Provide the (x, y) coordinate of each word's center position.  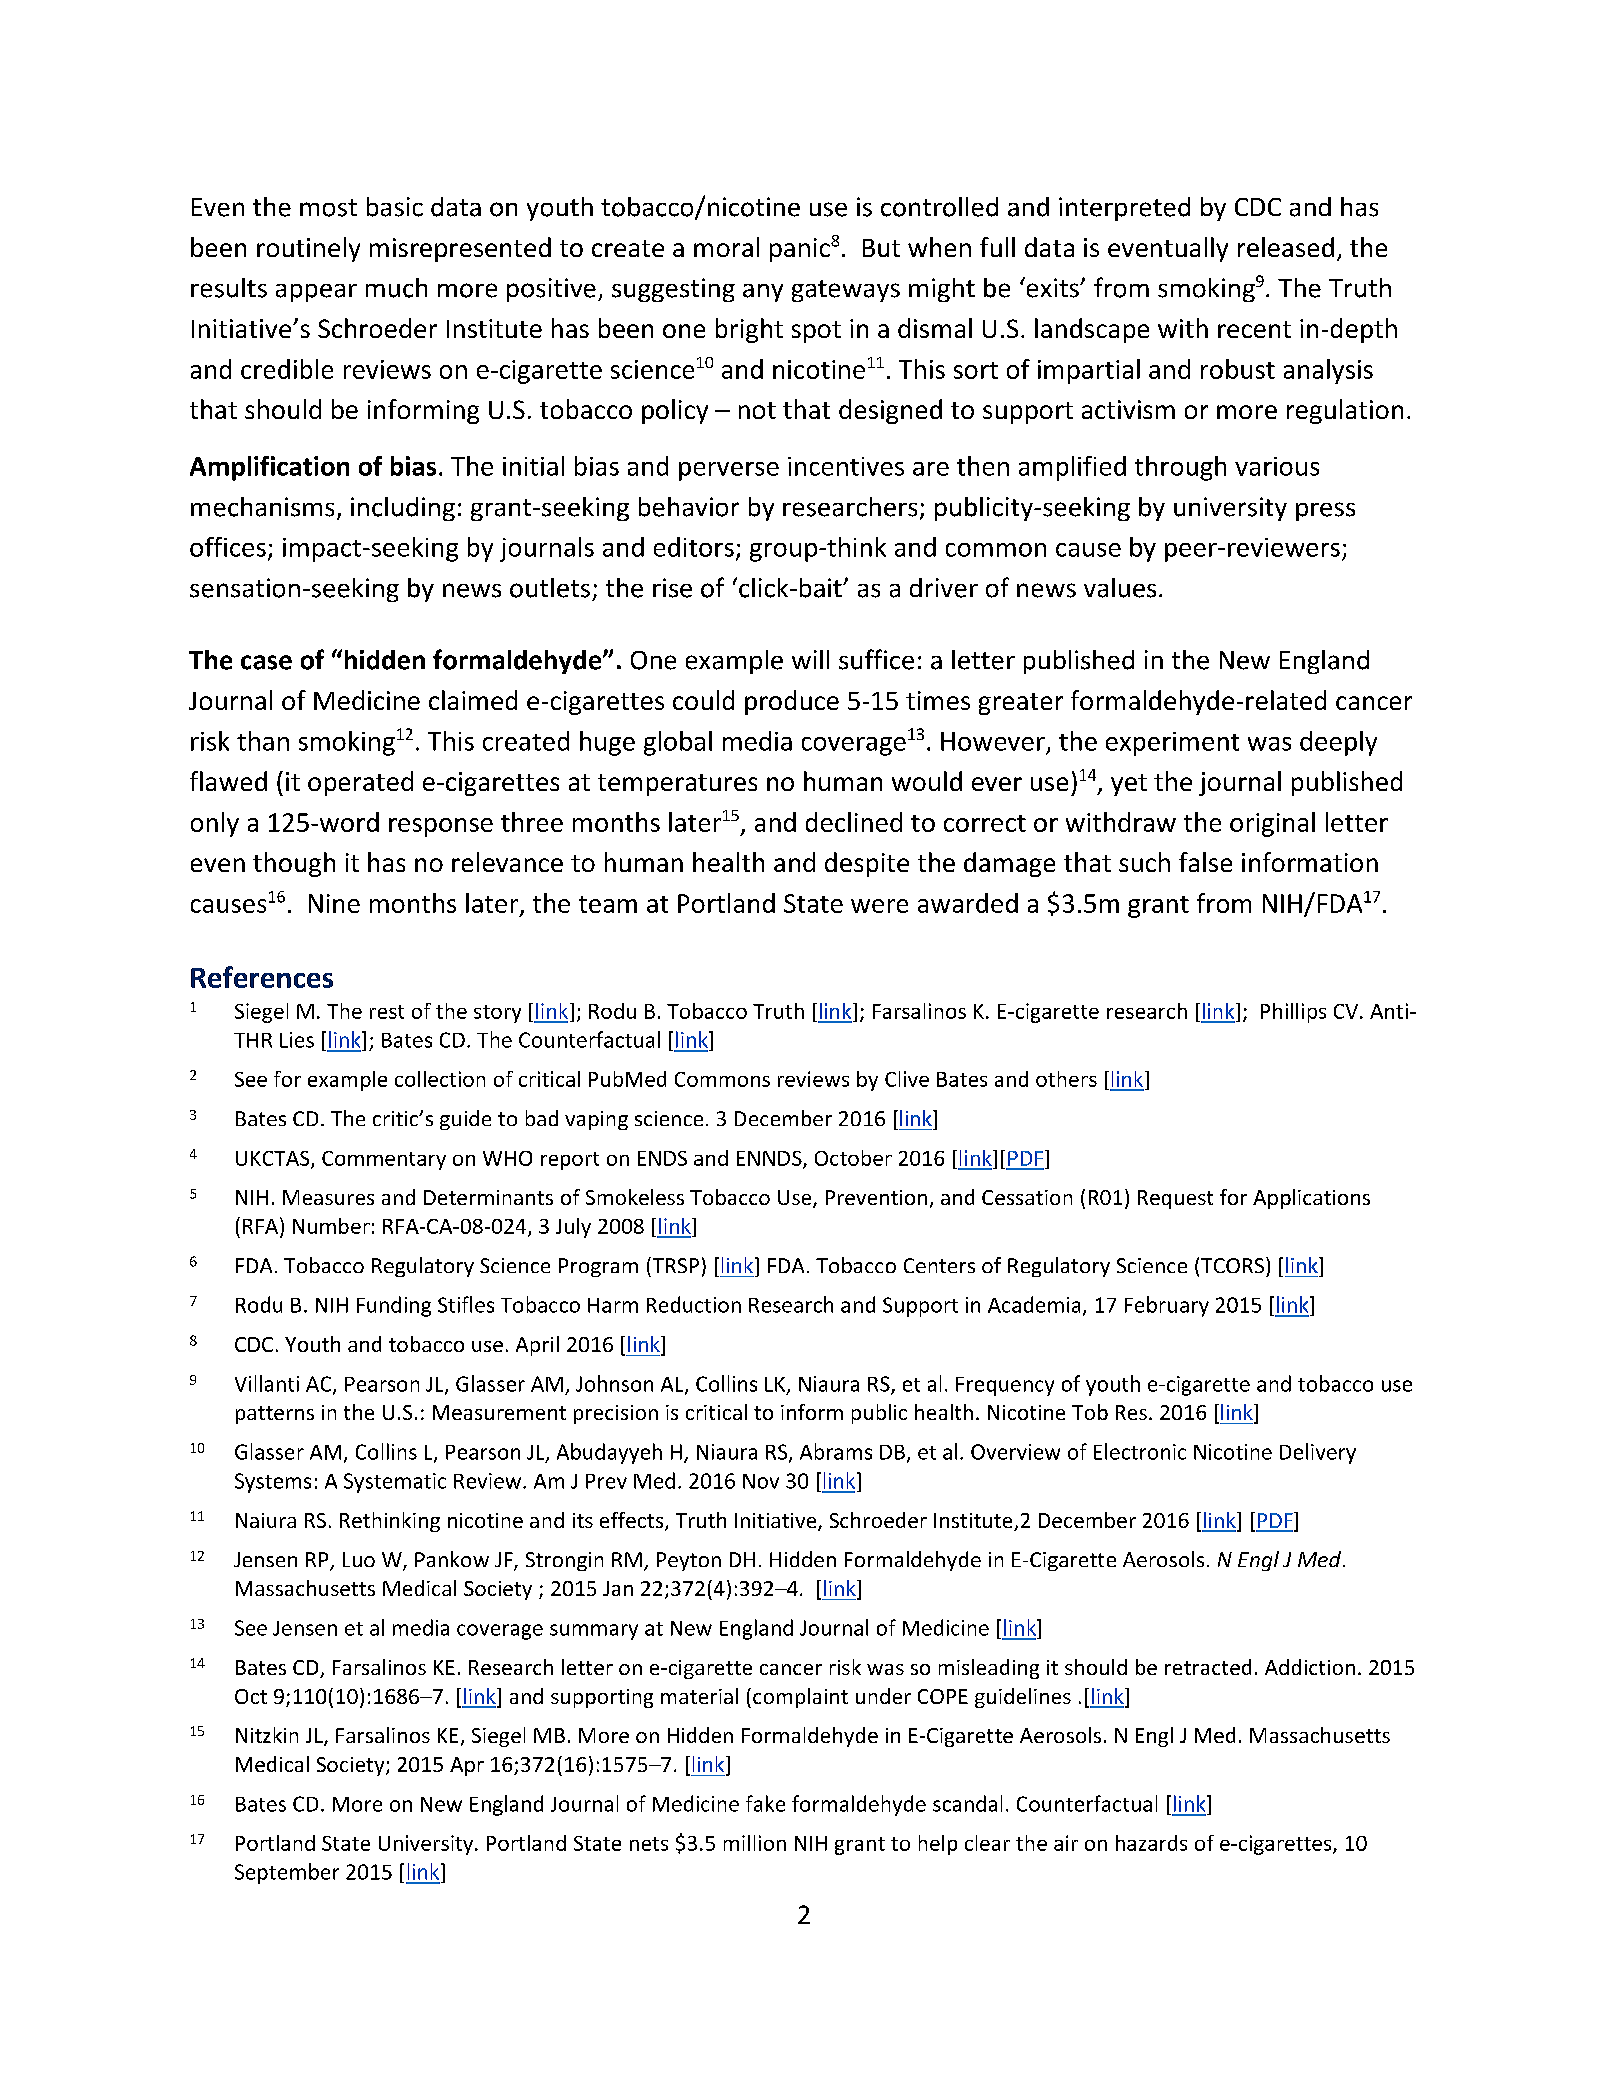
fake (765, 1803)
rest (387, 1012)
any (763, 293)
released (1286, 247)
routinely (308, 249)
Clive (907, 1079)
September (287, 1873)
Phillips (1293, 1013)
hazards (1151, 1843)
